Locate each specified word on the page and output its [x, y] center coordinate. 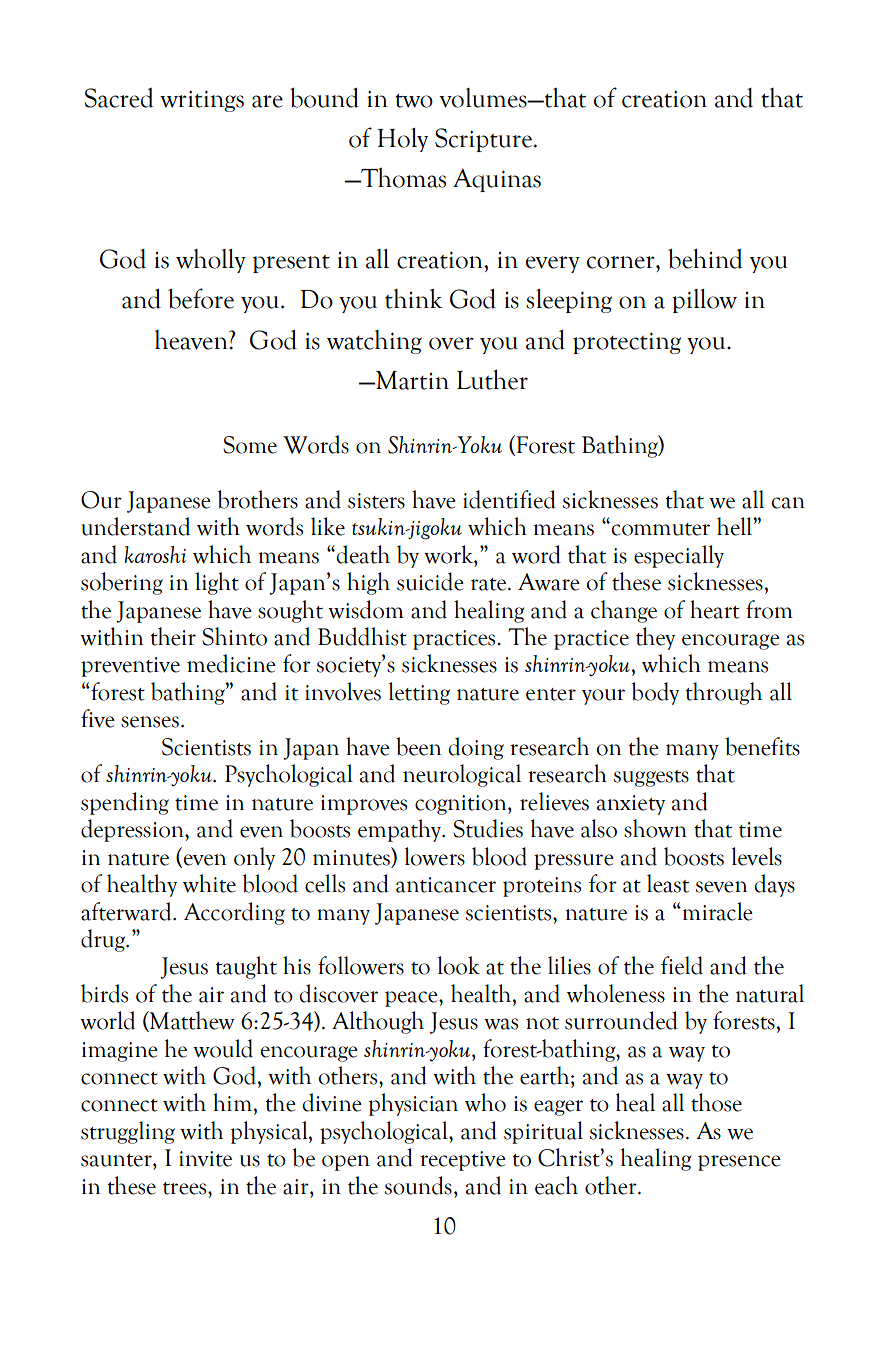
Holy [402, 140]
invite [205, 1159]
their [173, 636]
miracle [716, 911]
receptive [463, 1161]
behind [705, 259]
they [655, 638]
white [209, 883]
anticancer [446, 885]
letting [419, 693]
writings [202, 101]
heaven [192, 340]
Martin [411, 380]
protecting [627, 343]
